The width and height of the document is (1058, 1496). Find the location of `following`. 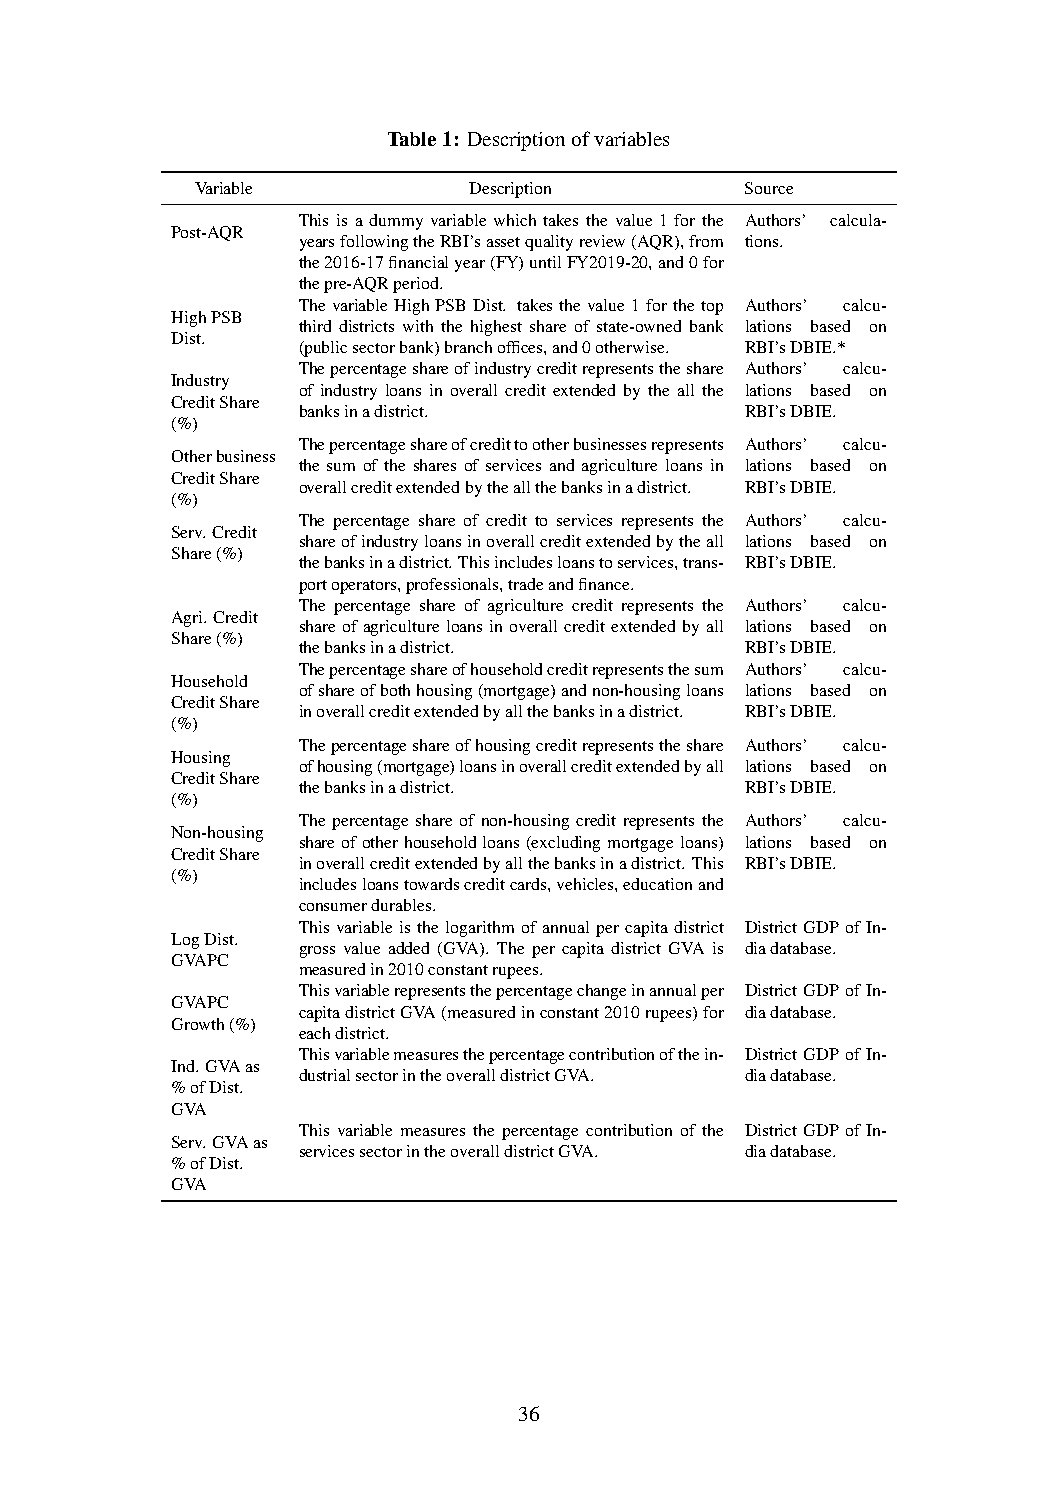

following is located at coordinates (374, 243).
